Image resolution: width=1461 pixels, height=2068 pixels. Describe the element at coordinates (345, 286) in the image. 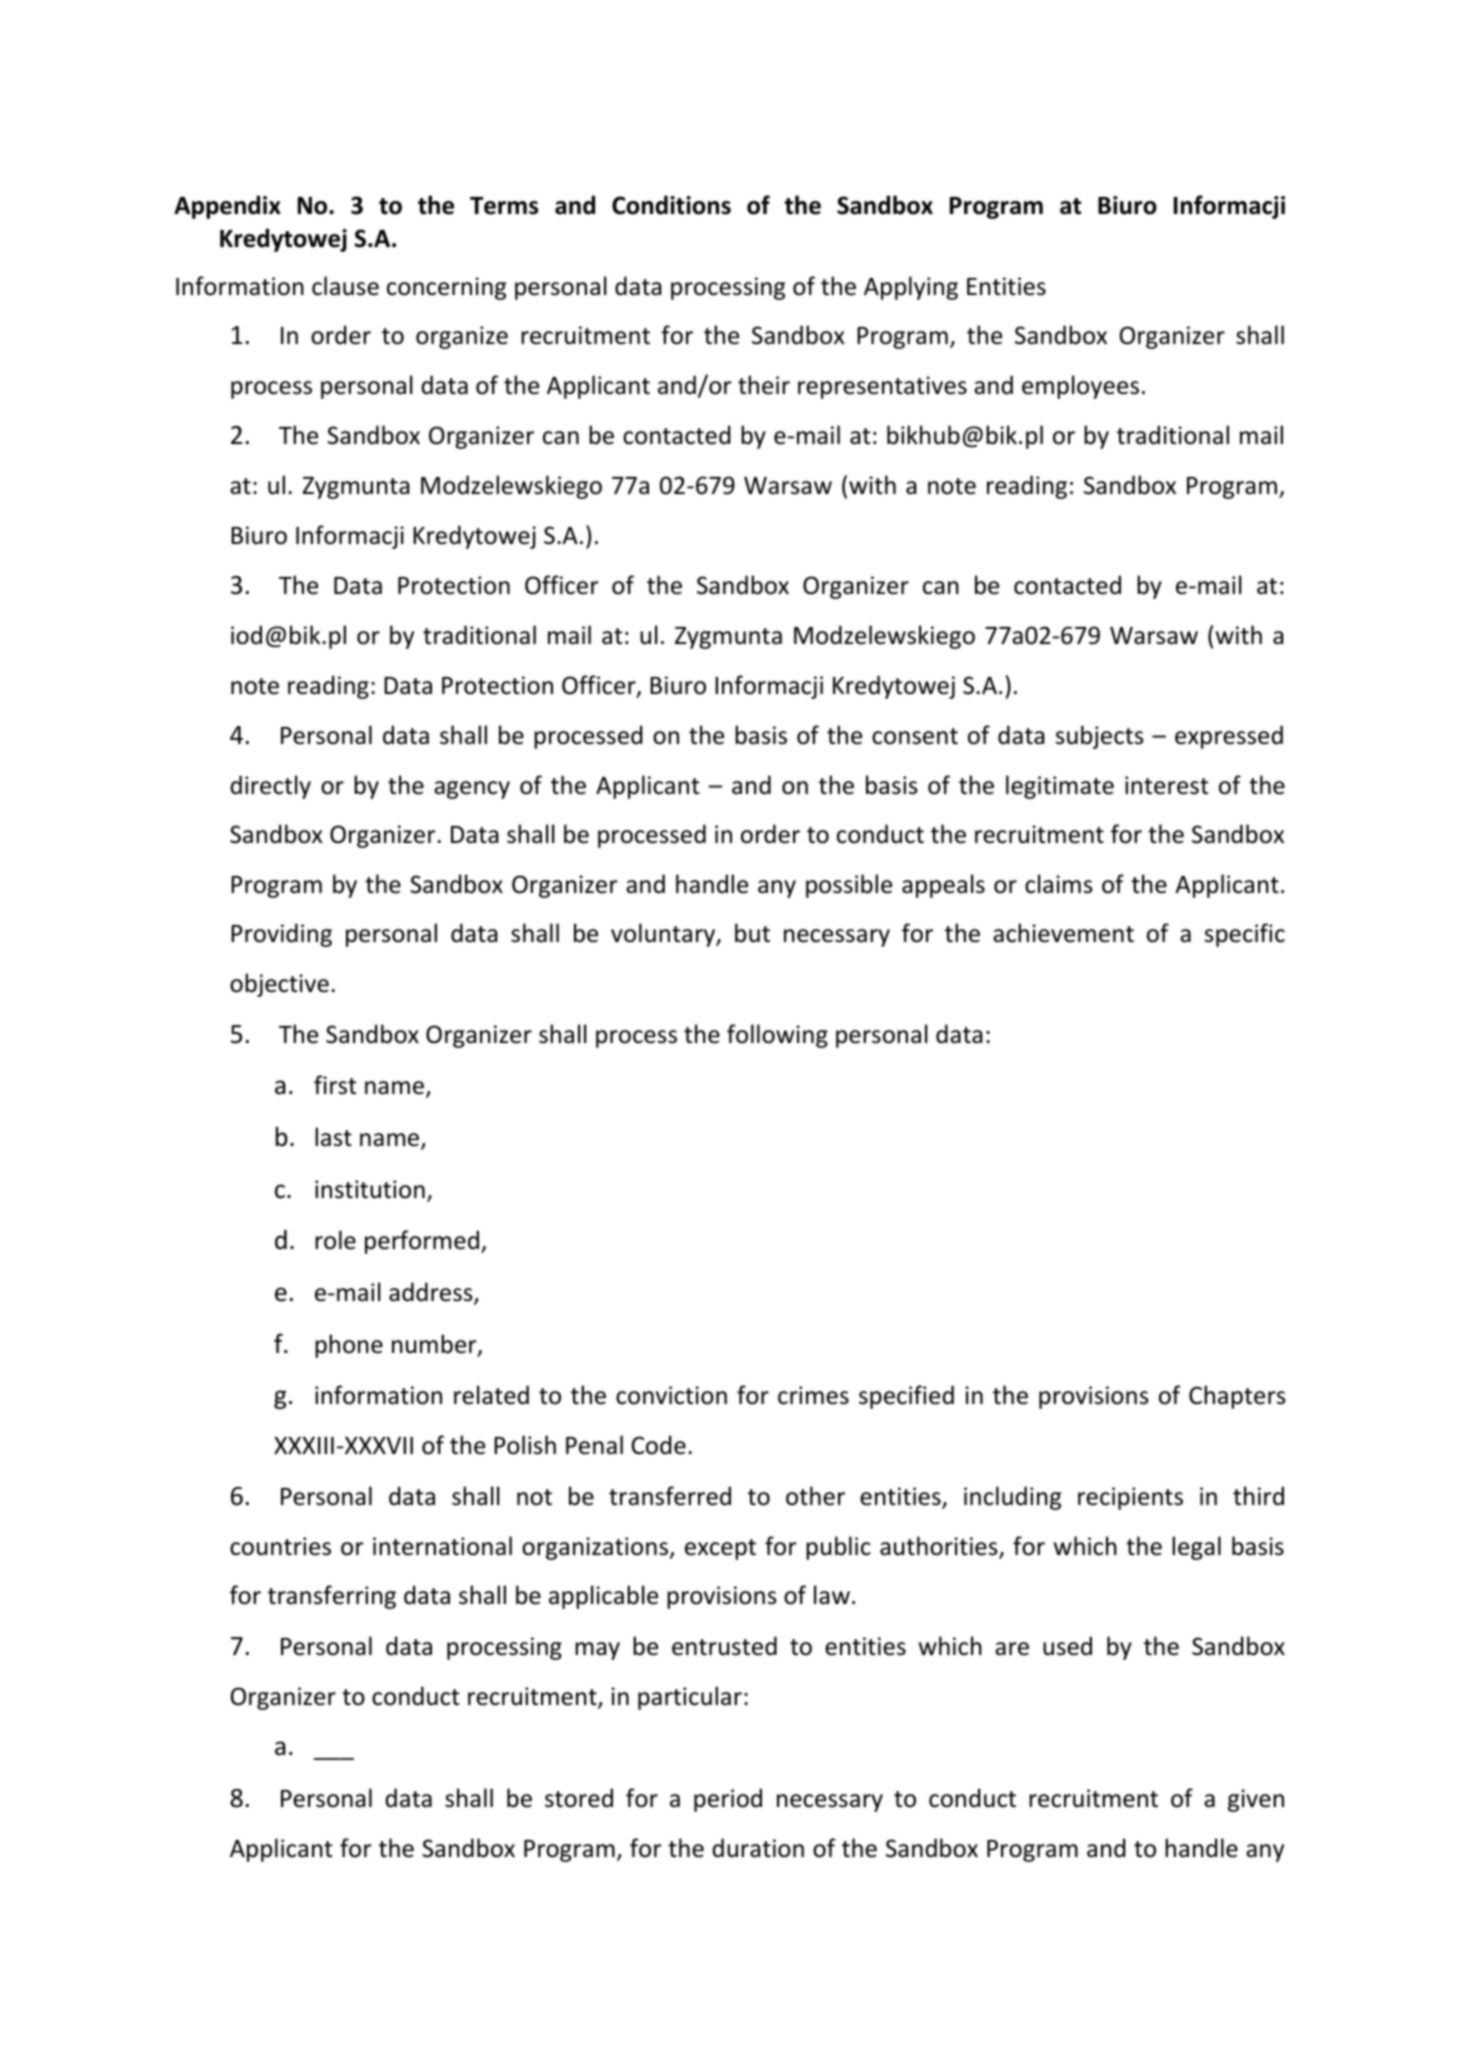

I see `clause` at that location.
